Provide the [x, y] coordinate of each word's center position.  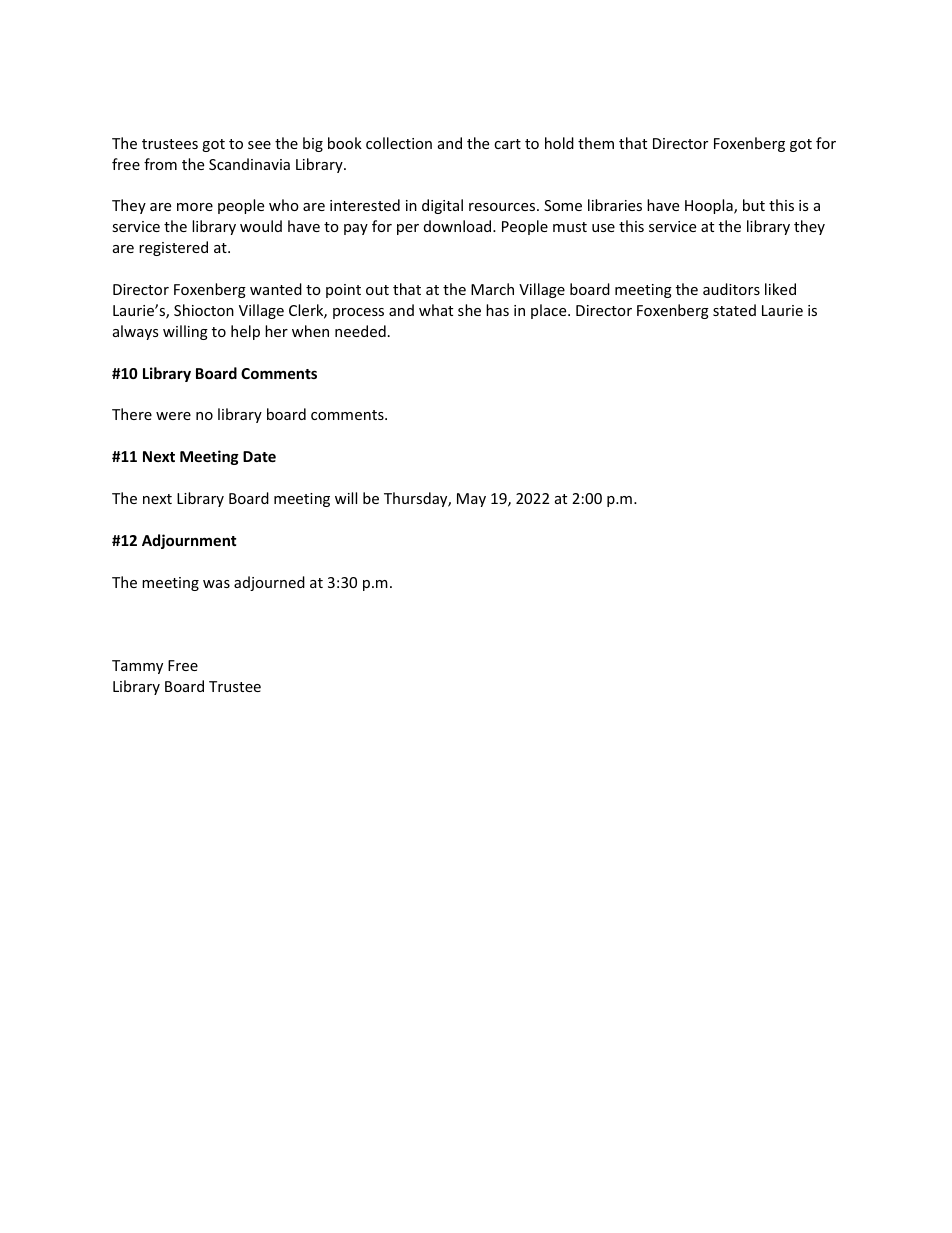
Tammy [137, 667]
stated [734, 310]
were [173, 416]
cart [507, 144]
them [596, 143]
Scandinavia [249, 164]
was [216, 584]
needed [360, 331]
